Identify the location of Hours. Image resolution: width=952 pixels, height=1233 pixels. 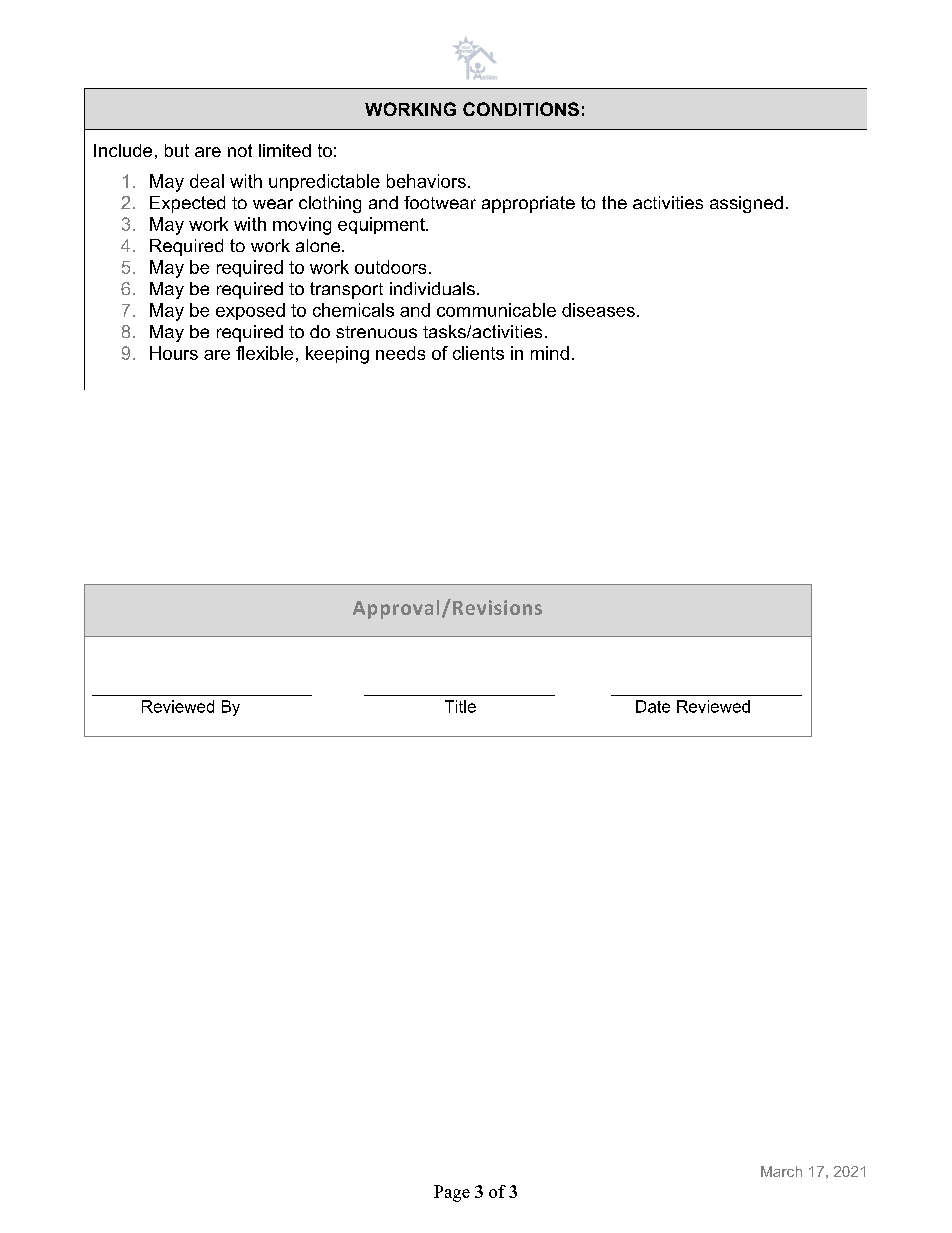
(174, 353).
